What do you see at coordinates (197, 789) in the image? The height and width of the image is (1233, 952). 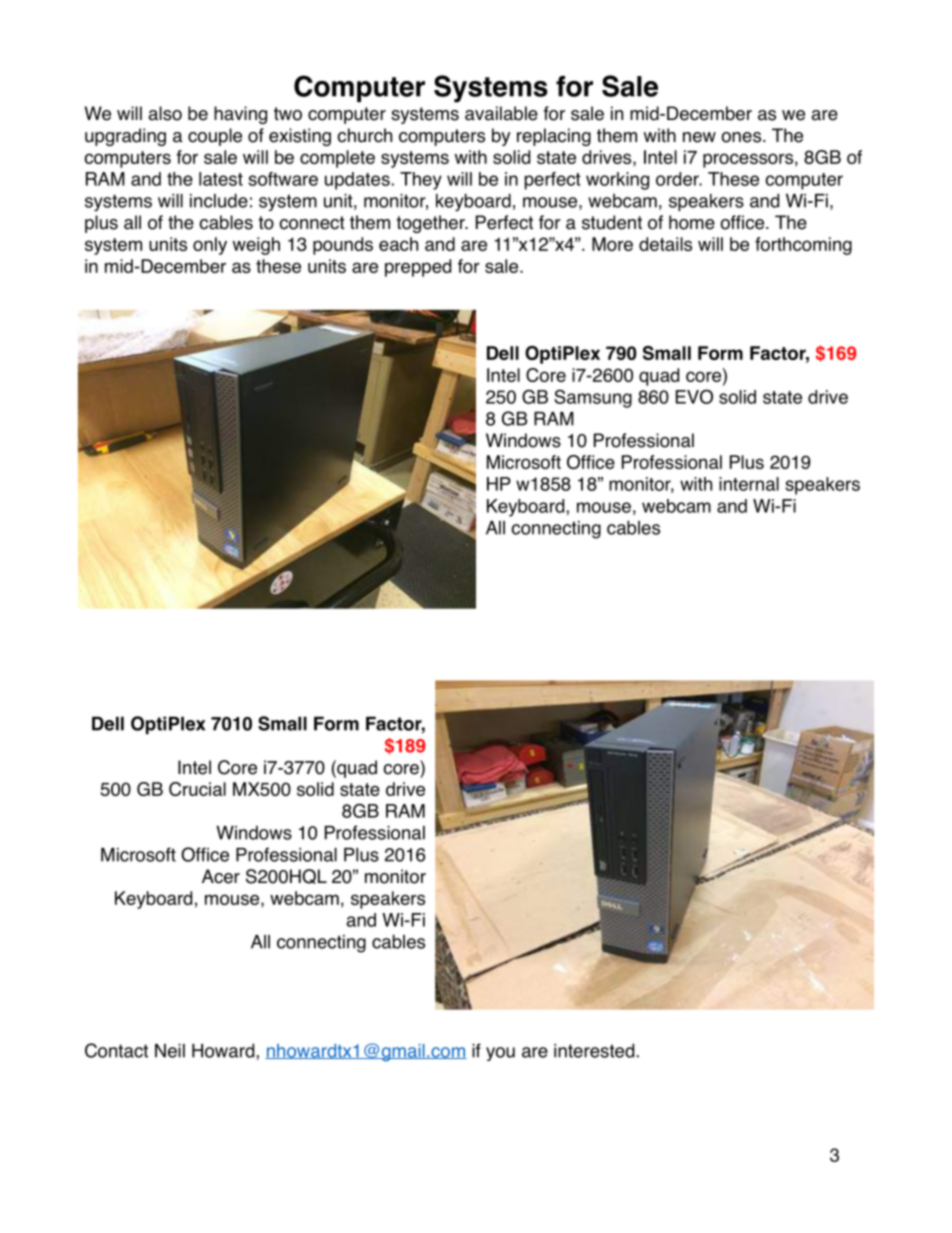 I see `Crucial` at bounding box center [197, 789].
